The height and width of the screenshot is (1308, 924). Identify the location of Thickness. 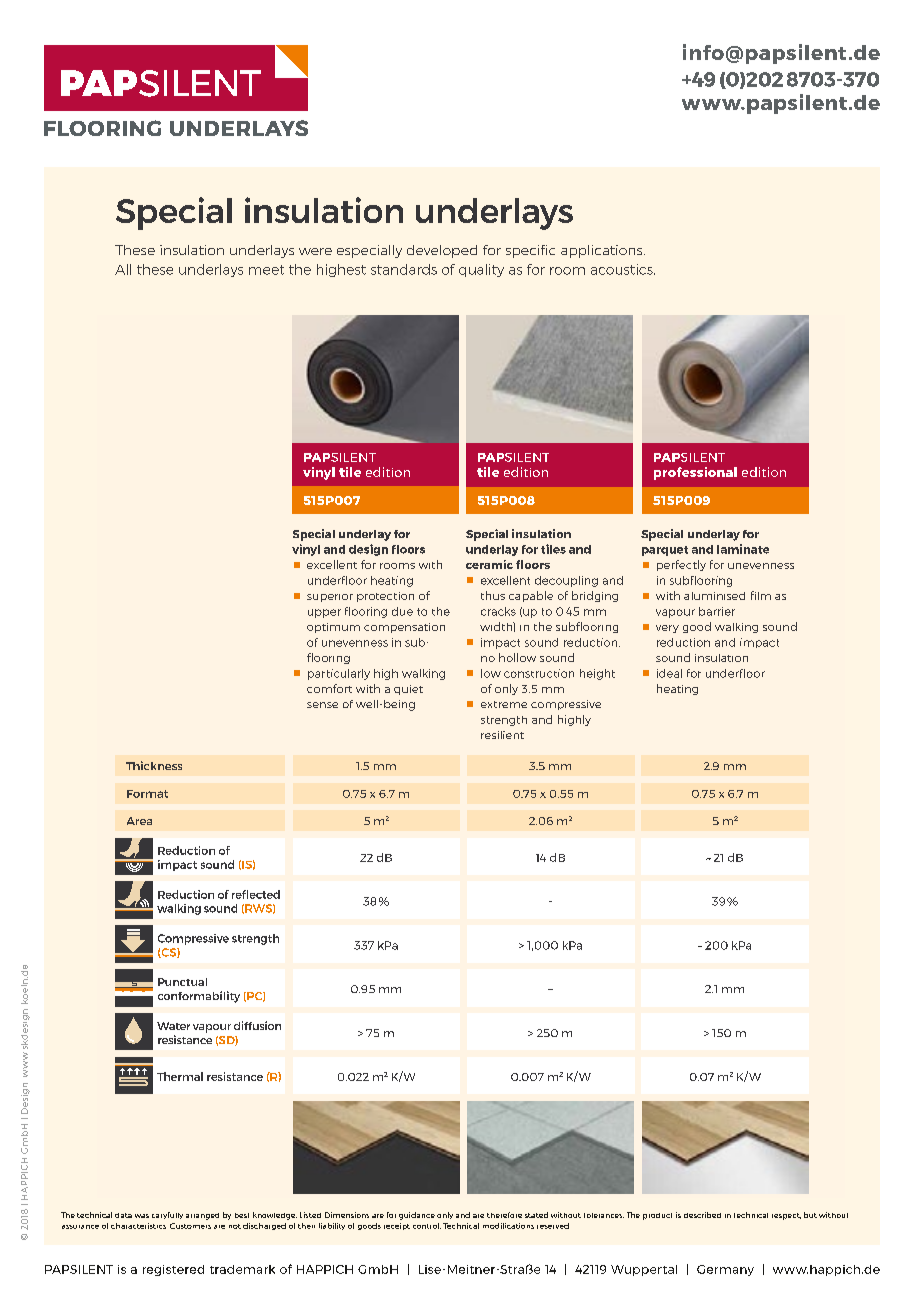
(154, 765).
